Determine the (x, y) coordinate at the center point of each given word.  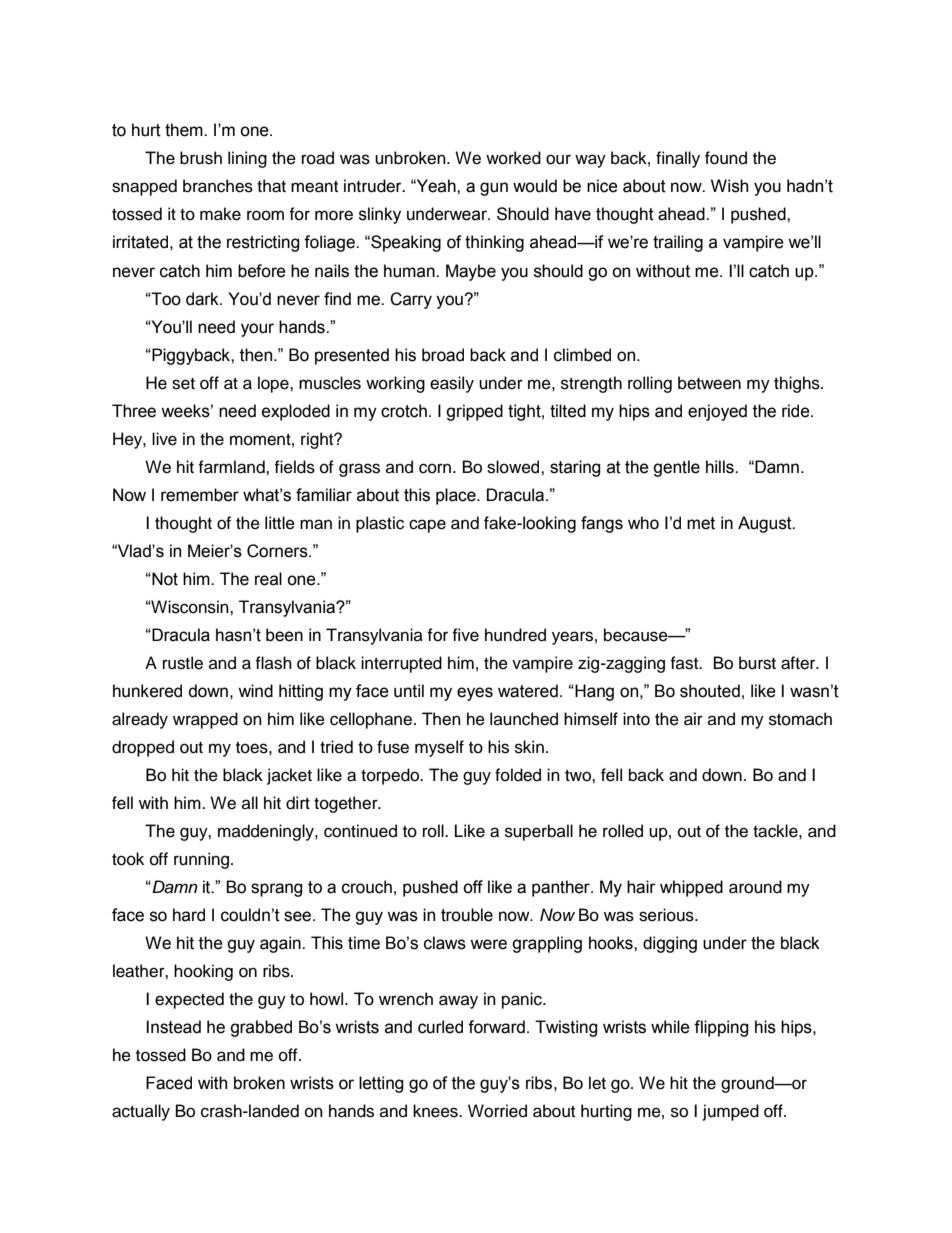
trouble (467, 915)
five (465, 635)
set (183, 384)
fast (685, 663)
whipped (691, 888)
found (726, 158)
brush (201, 158)
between (709, 383)
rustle (183, 663)
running (201, 860)
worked (513, 158)
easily (452, 384)
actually (141, 1112)
